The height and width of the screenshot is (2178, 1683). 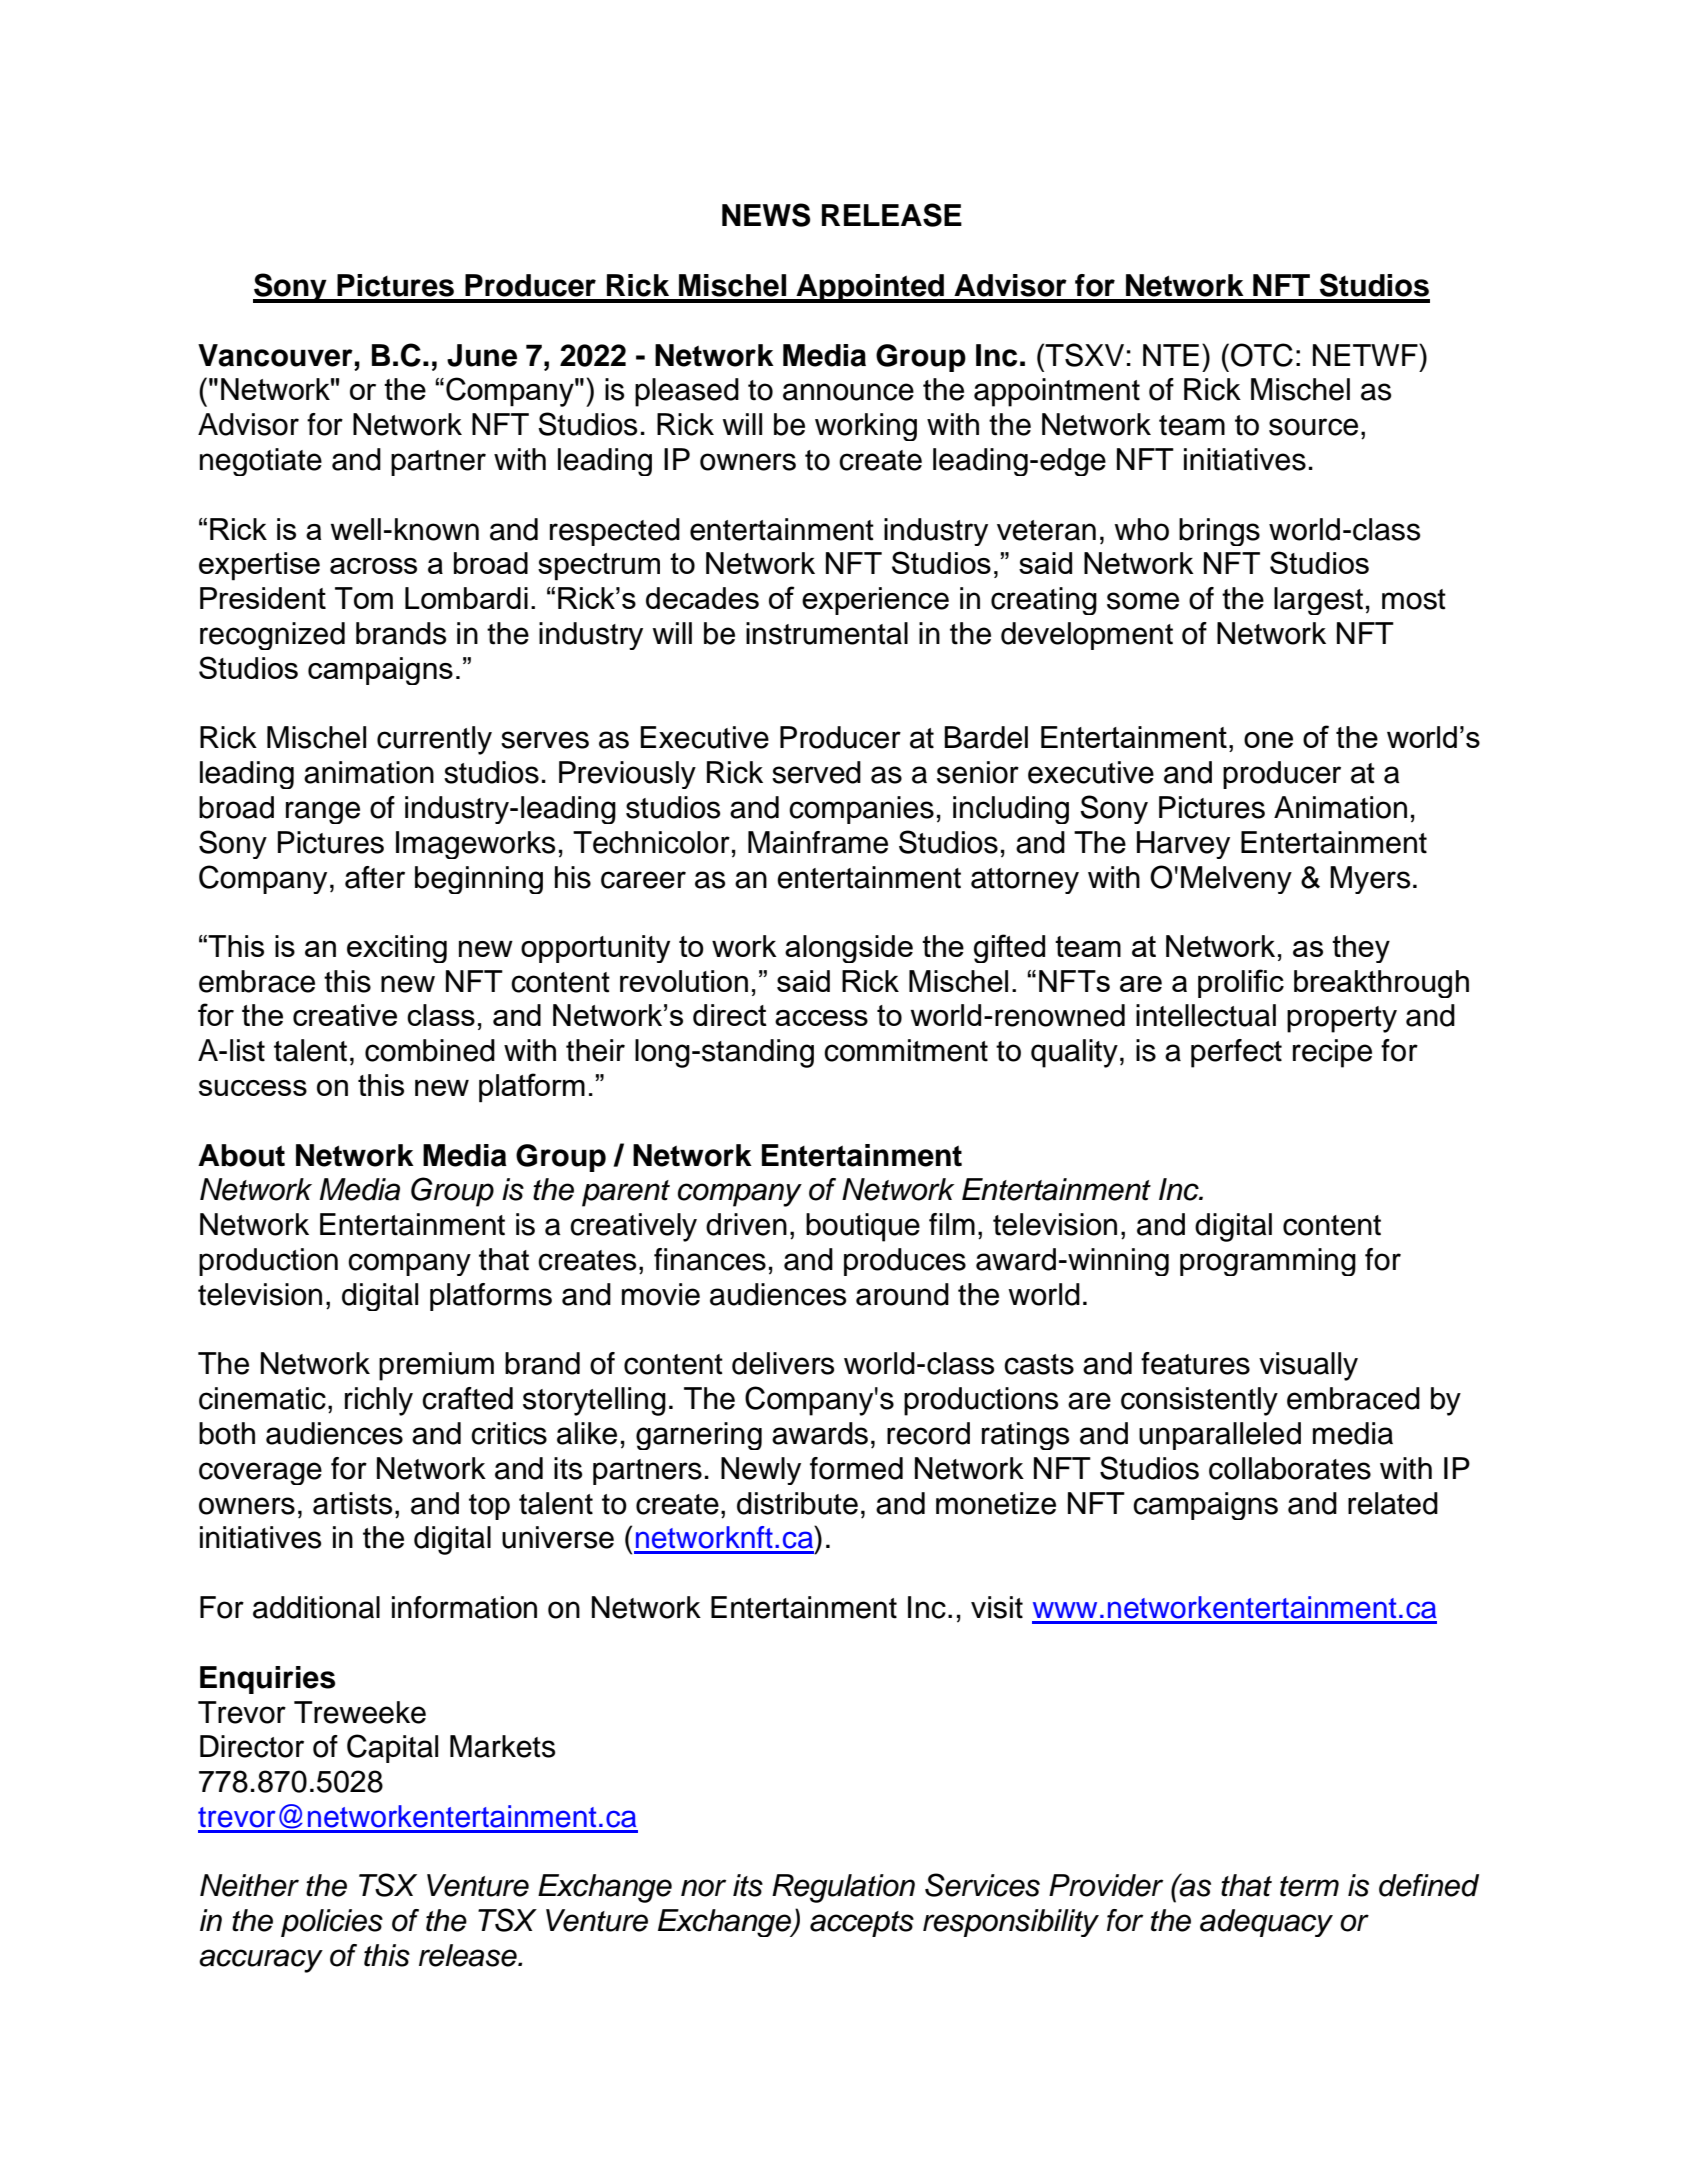 What do you see at coordinates (352, 1503) in the screenshot?
I see `artists` at bounding box center [352, 1503].
